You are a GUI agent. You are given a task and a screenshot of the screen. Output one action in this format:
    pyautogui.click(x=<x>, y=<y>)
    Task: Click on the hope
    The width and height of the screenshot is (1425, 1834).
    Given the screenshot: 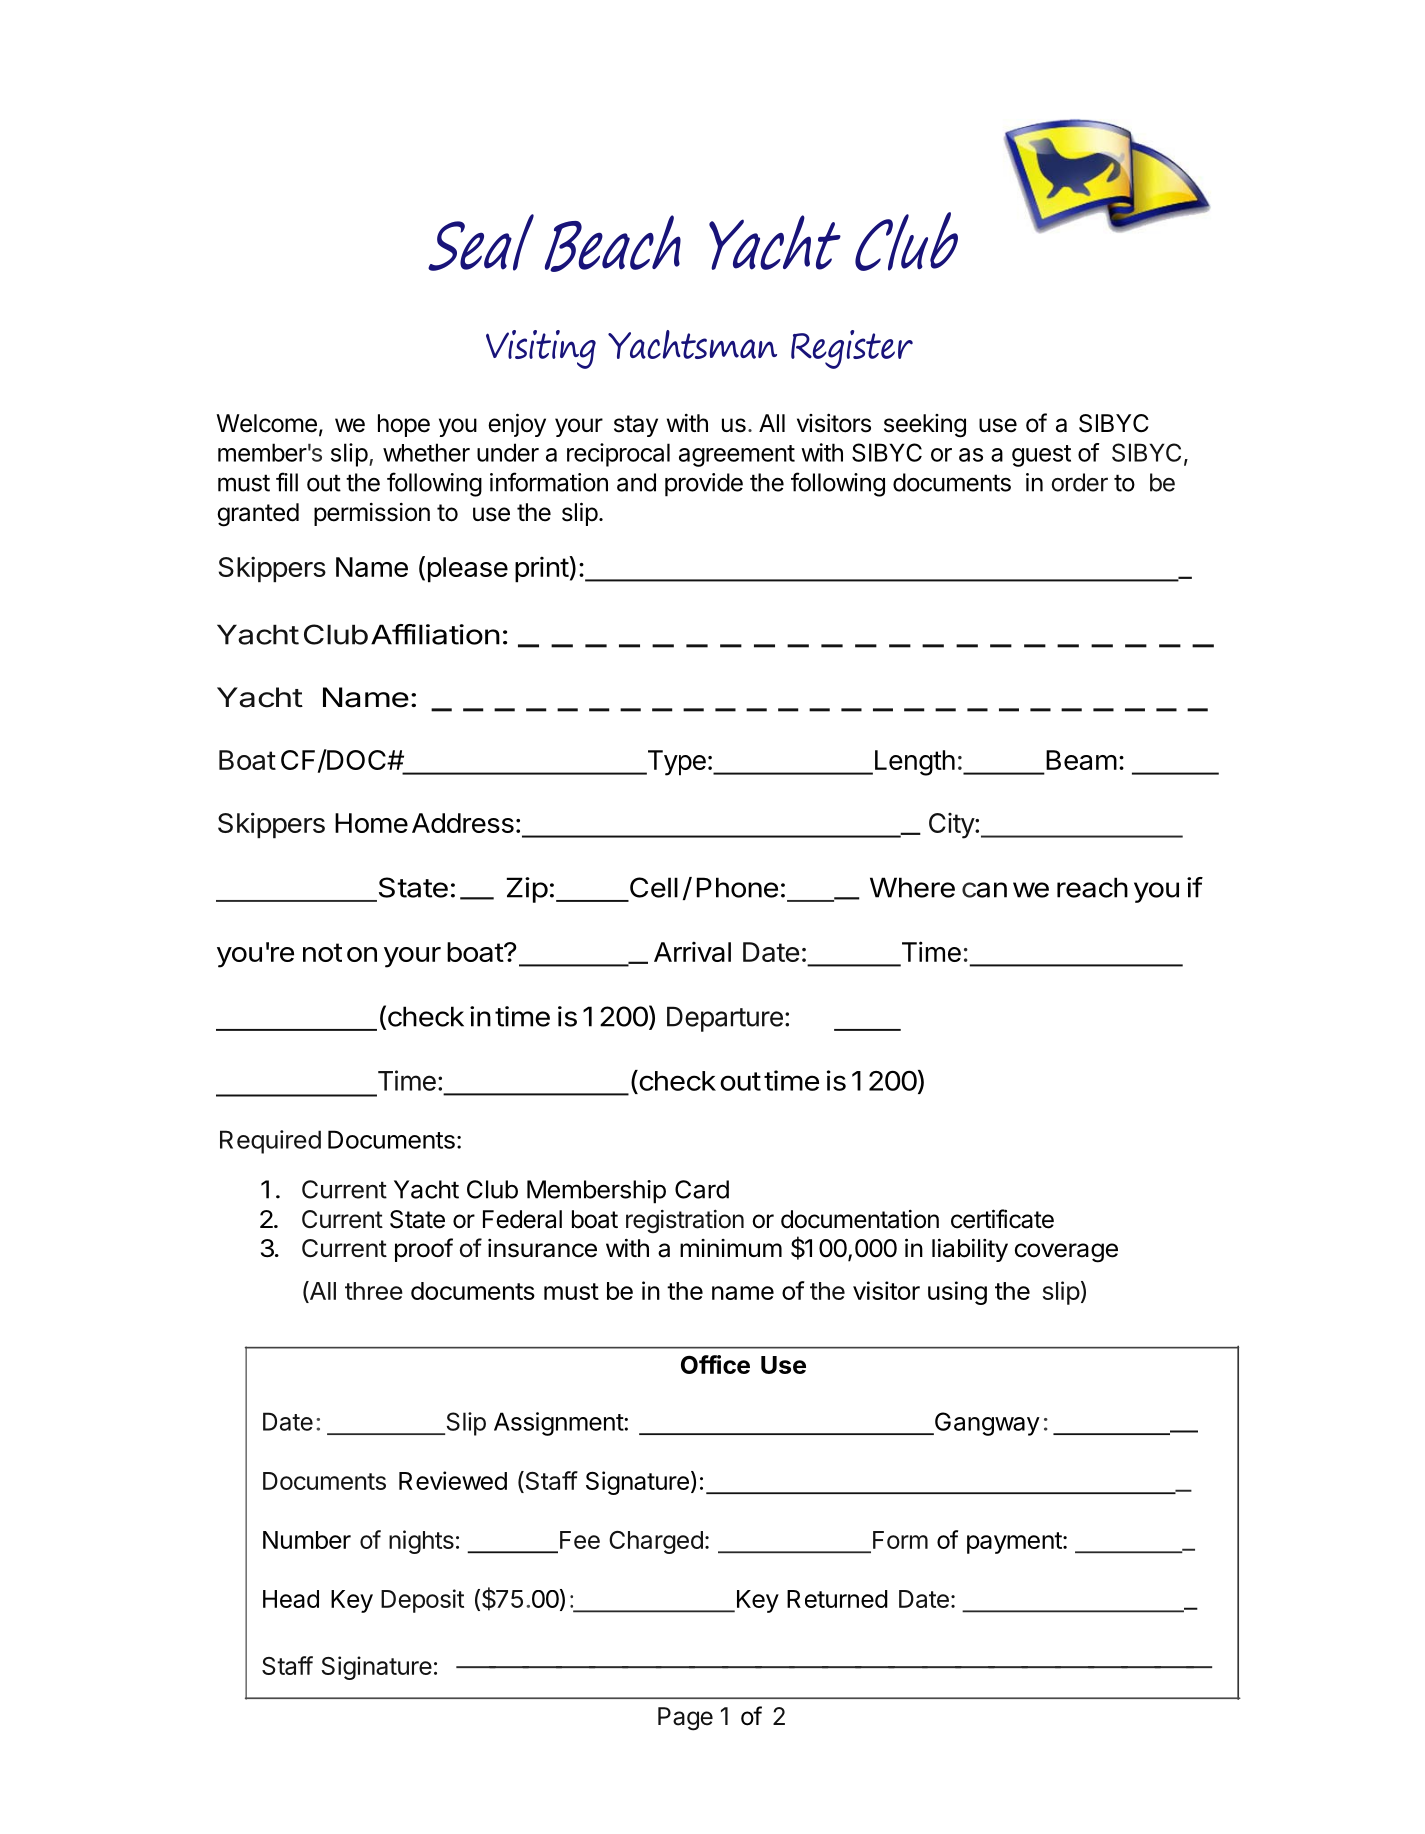 What is the action you would take?
    pyautogui.click(x=404, y=425)
